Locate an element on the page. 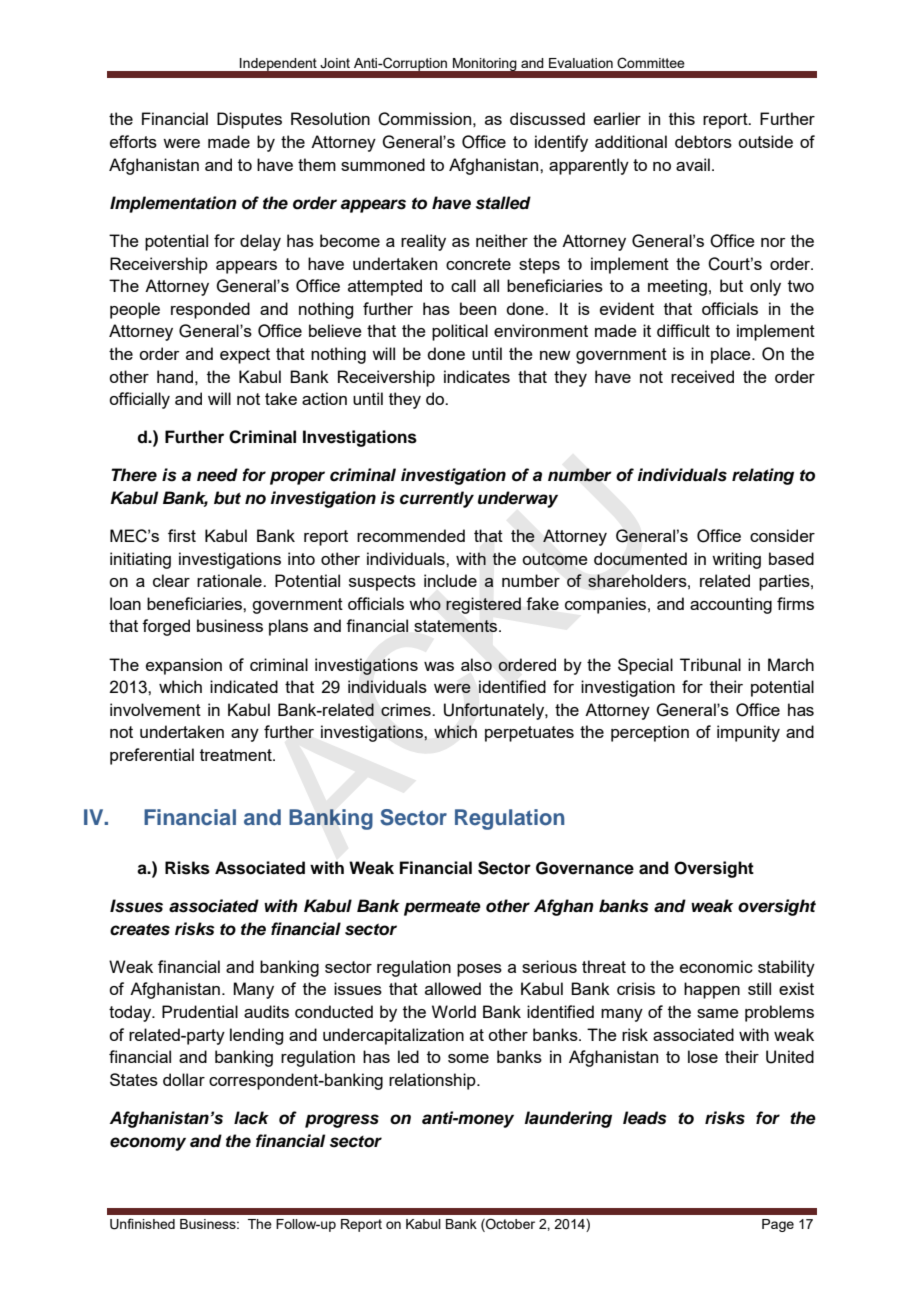 The height and width of the page is (1308, 924). this is located at coordinates (682, 118).
